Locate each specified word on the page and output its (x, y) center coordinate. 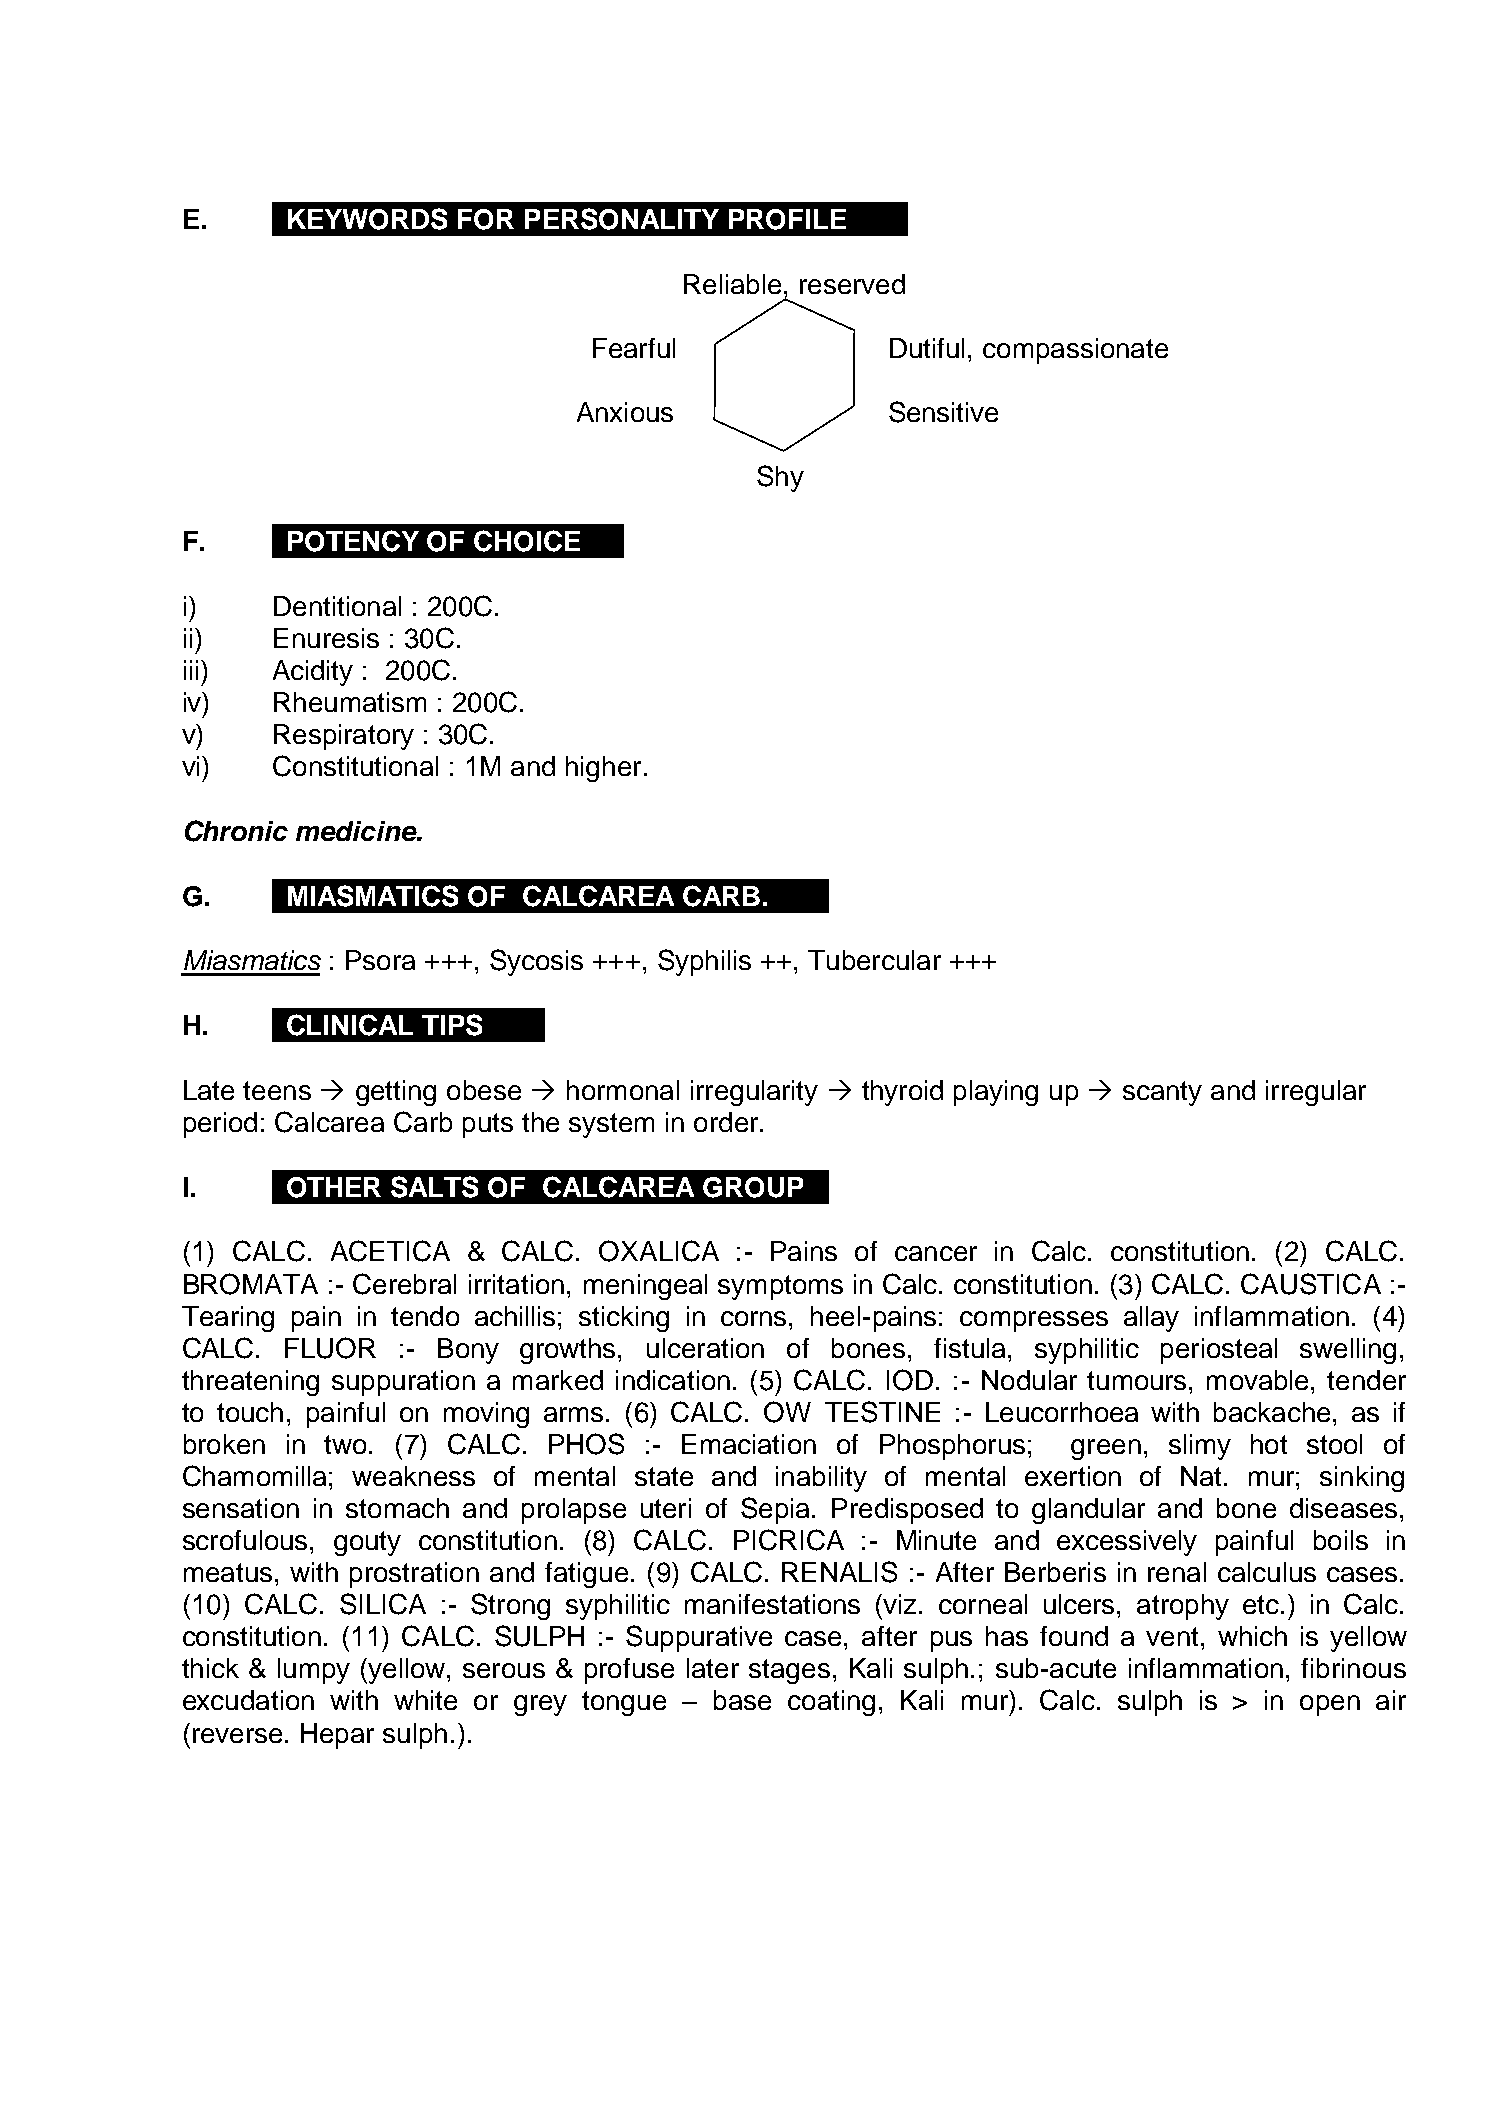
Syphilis (704, 962)
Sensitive (943, 412)
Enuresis (326, 638)
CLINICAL (350, 1025)
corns (753, 1318)
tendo (425, 1316)
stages (789, 1671)
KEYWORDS (367, 219)
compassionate (1075, 351)
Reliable (732, 284)
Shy (780, 478)
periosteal (1219, 1351)
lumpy (314, 1671)
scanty (1162, 1093)
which (1252, 1636)
